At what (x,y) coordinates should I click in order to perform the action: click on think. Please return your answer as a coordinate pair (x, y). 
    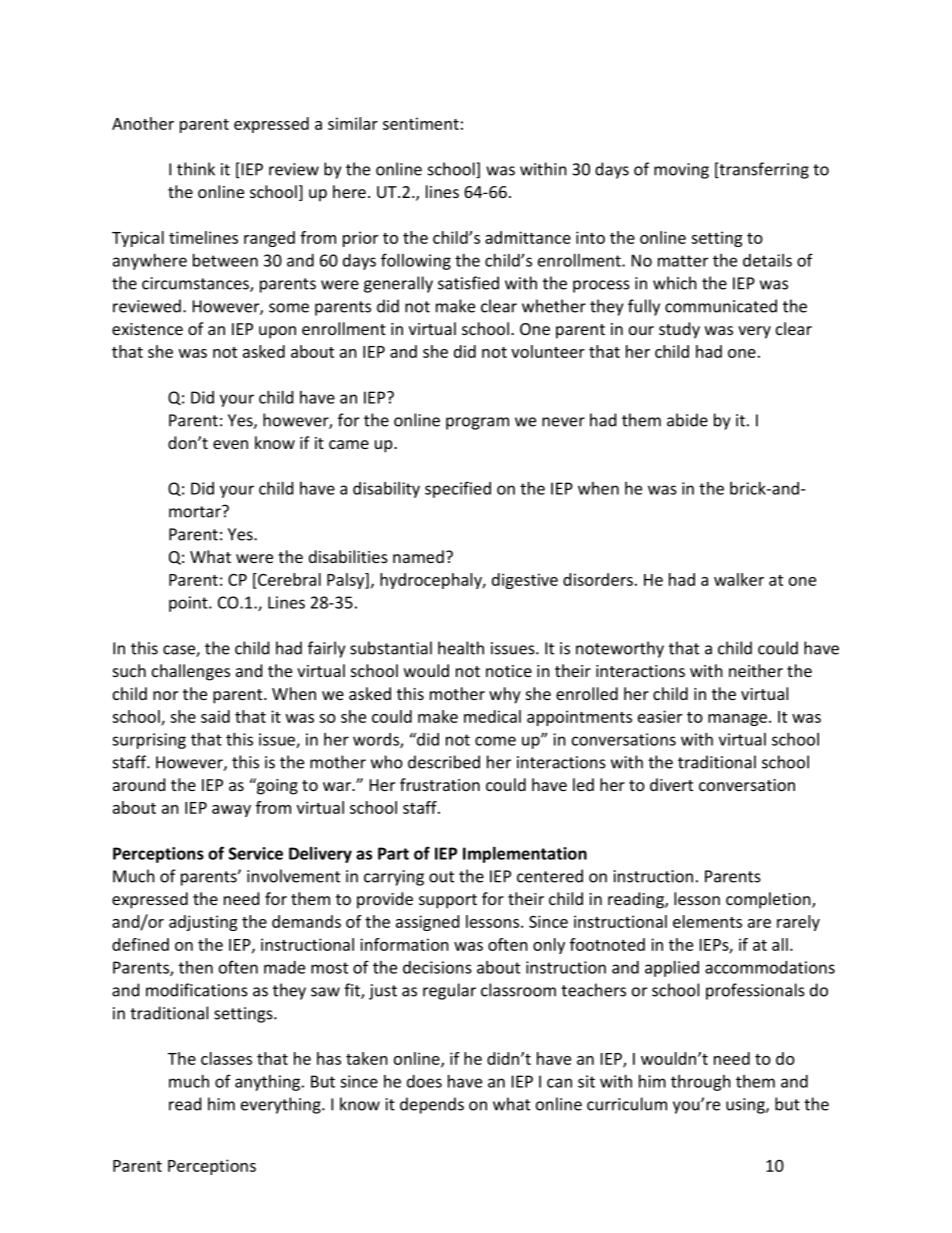
    Looking at the image, I should click on (196, 169).
